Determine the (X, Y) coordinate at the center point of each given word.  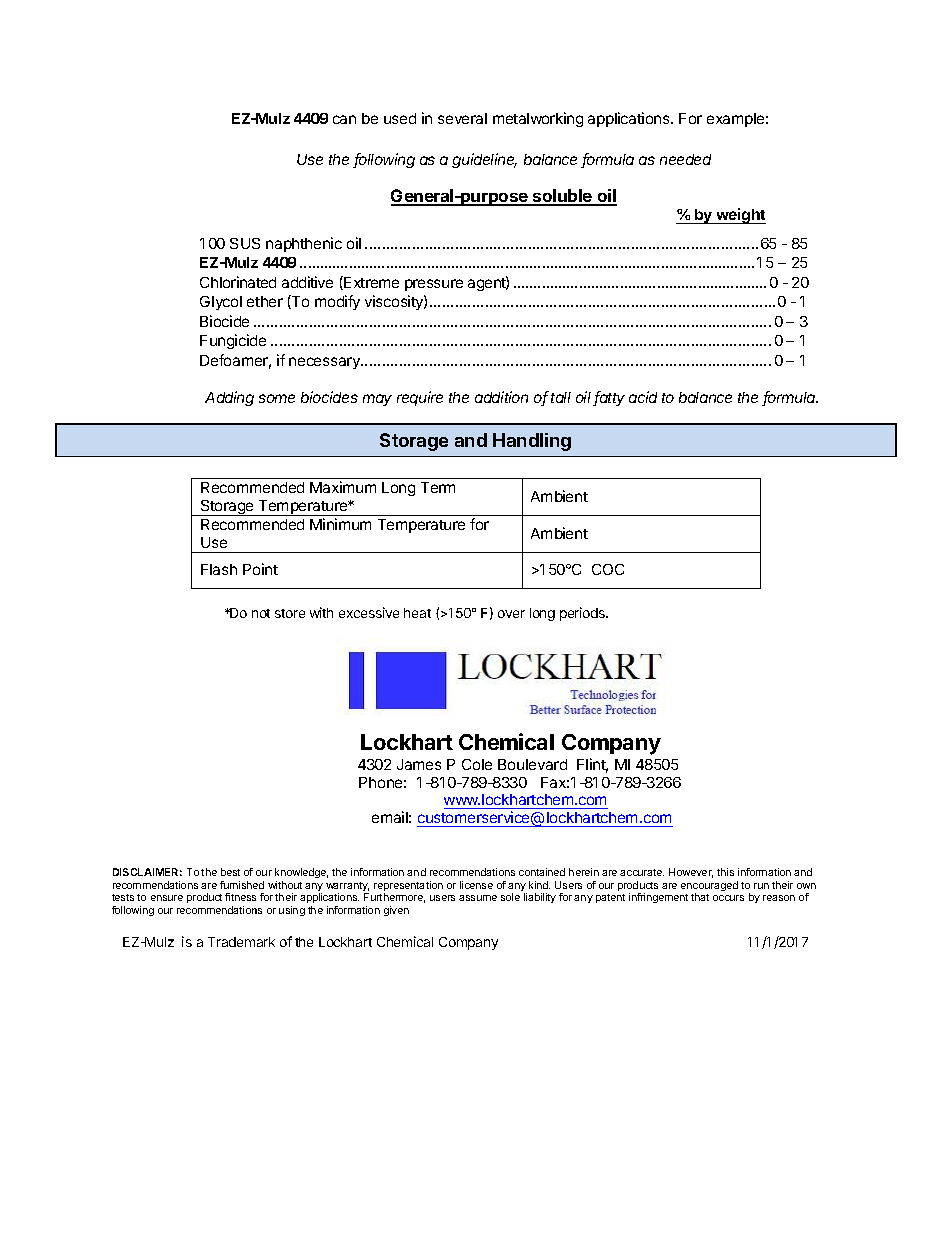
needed (685, 159)
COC (608, 569)
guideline (484, 160)
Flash (219, 569)
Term (438, 487)
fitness (240, 897)
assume (478, 898)
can (344, 119)
